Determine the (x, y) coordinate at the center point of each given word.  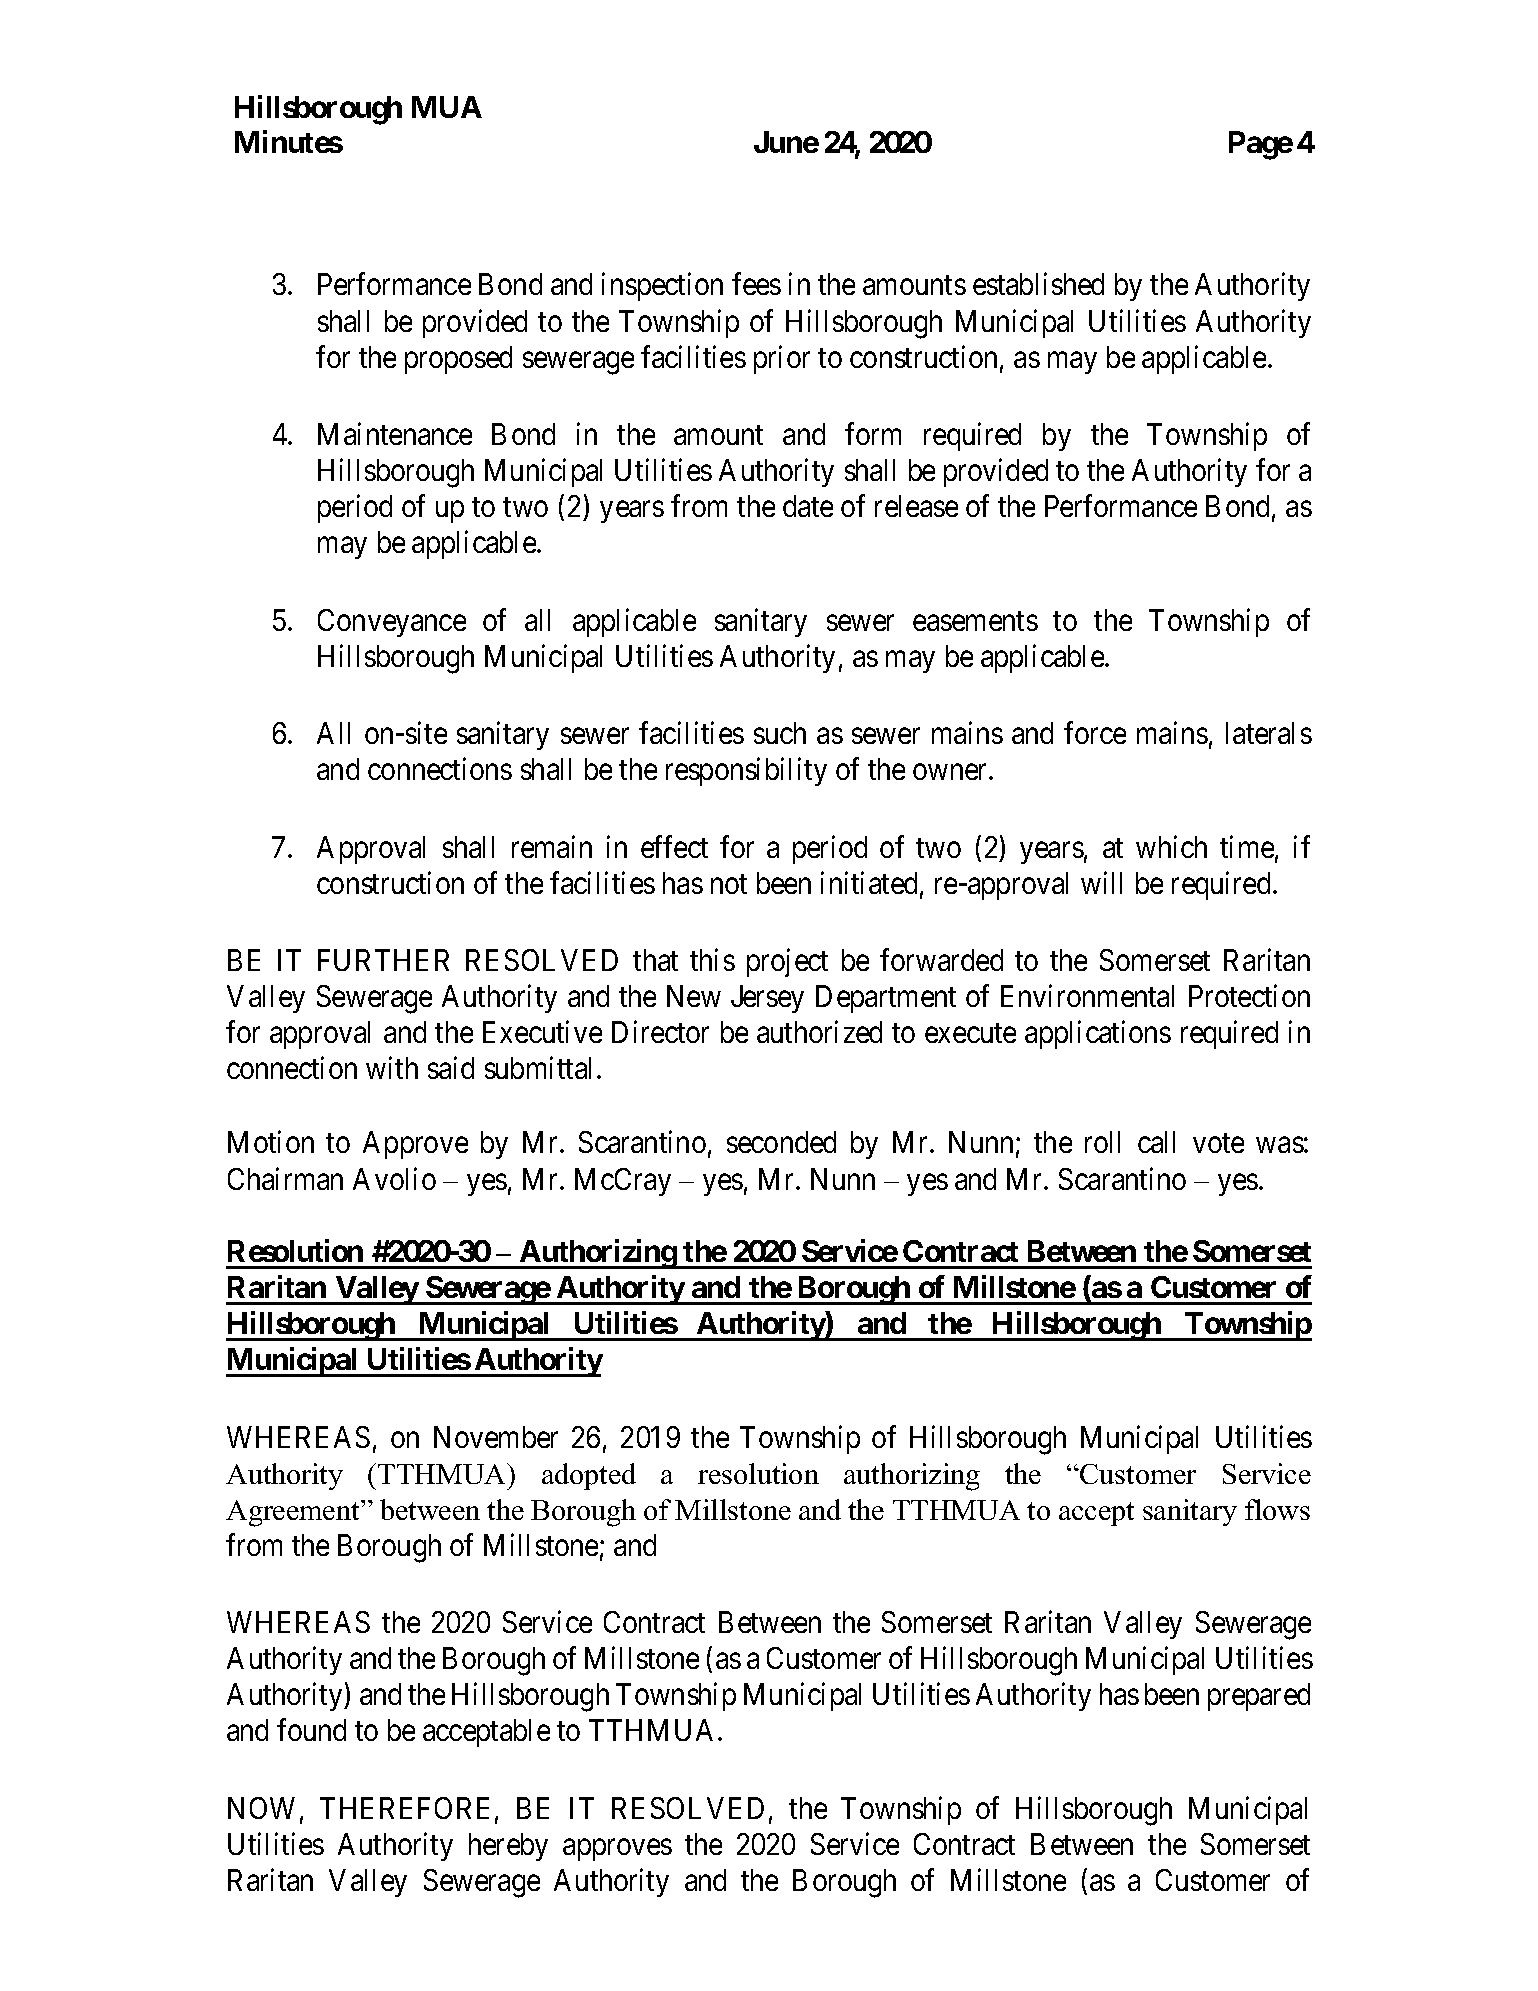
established (1038, 284)
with (392, 1067)
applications (1098, 1035)
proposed (458, 360)
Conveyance (392, 623)
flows (1277, 1509)
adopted (589, 1476)
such (780, 733)
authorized (819, 1032)
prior (782, 359)
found (311, 1730)
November (496, 1437)
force (1095, 733)
